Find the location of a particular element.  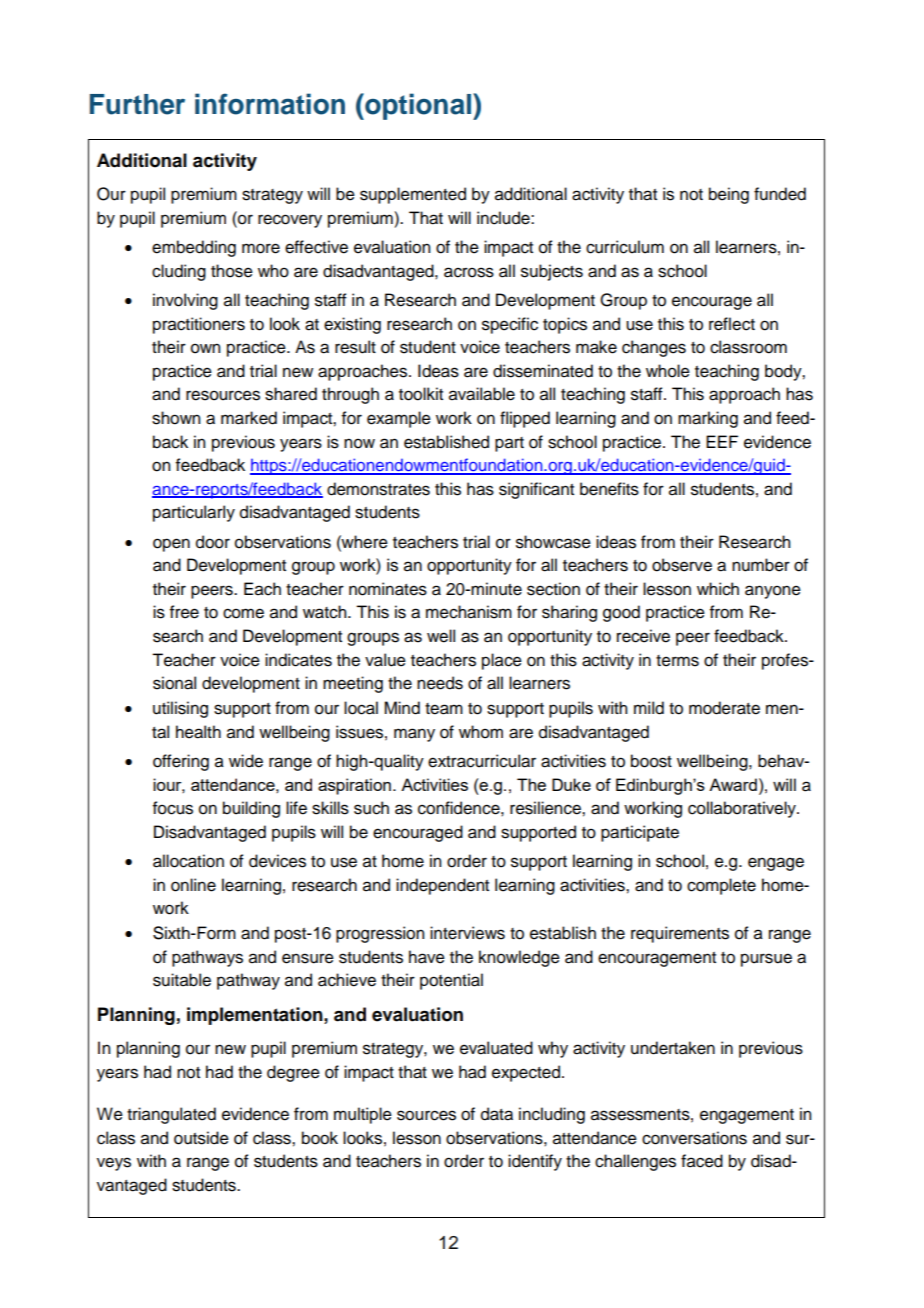

funded is located at coordinates (780, 194).
